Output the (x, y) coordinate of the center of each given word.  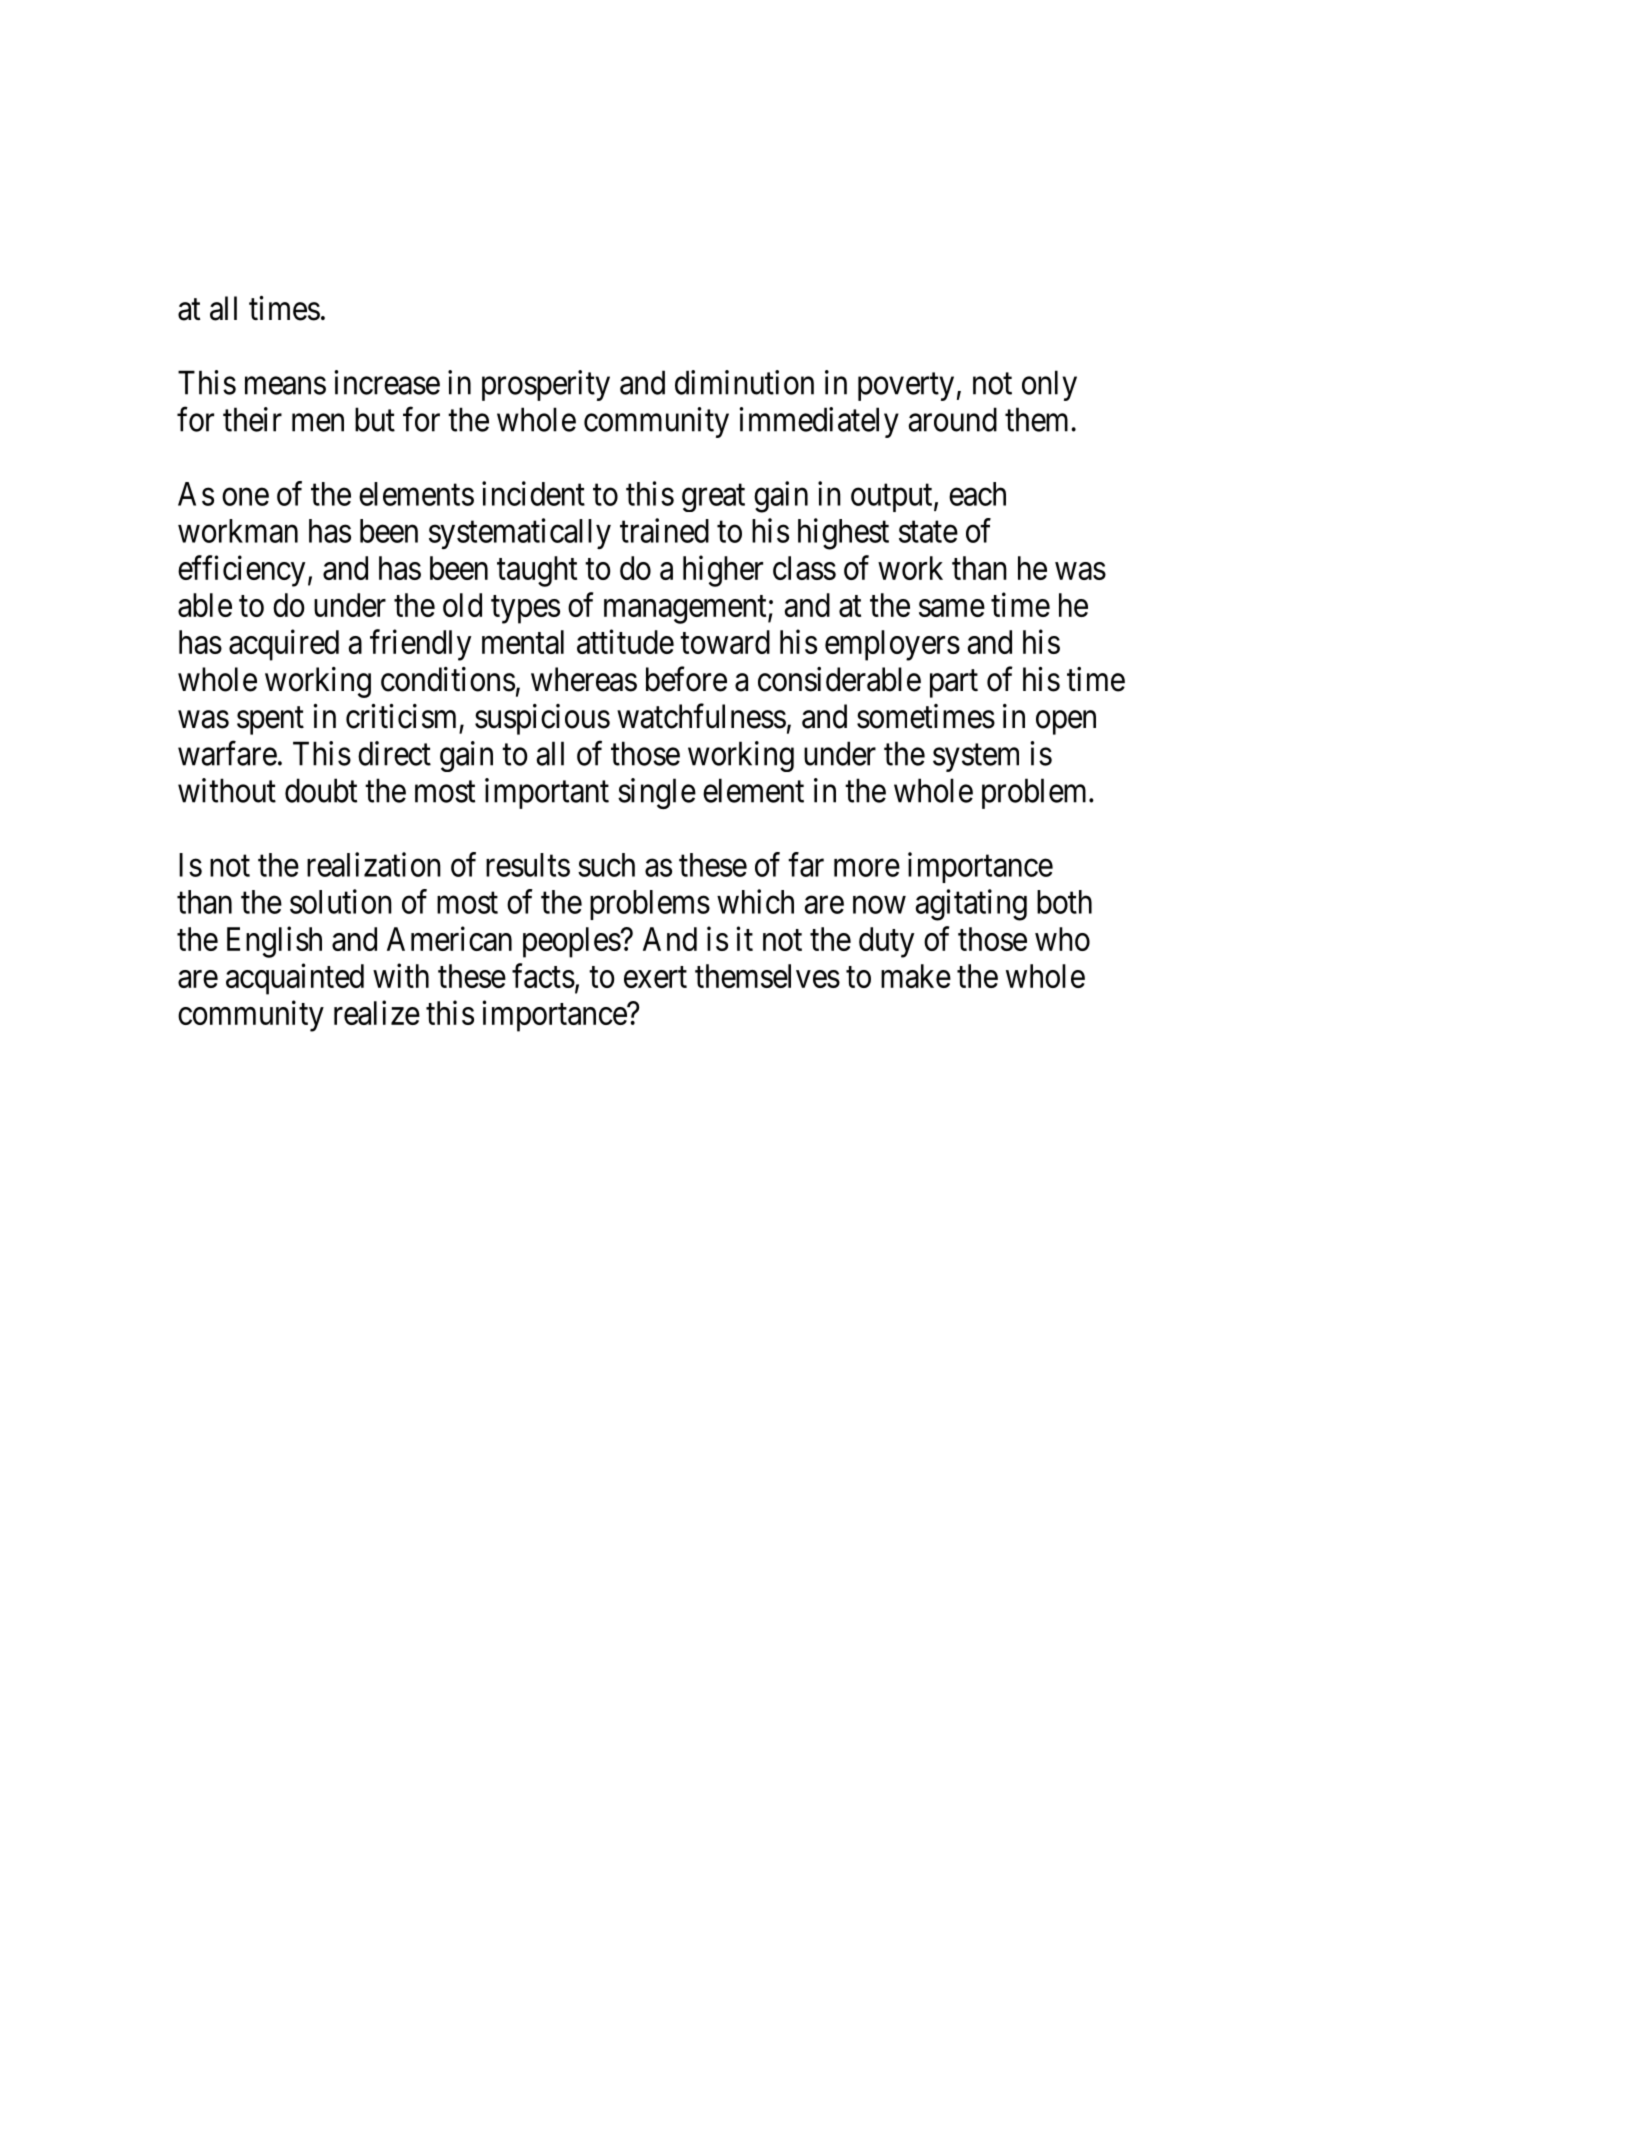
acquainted (295, 979)
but (375, 419)
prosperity (546, 385)
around (953, 419)
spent (270, 721)
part (954, 684)
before (686, 679)
